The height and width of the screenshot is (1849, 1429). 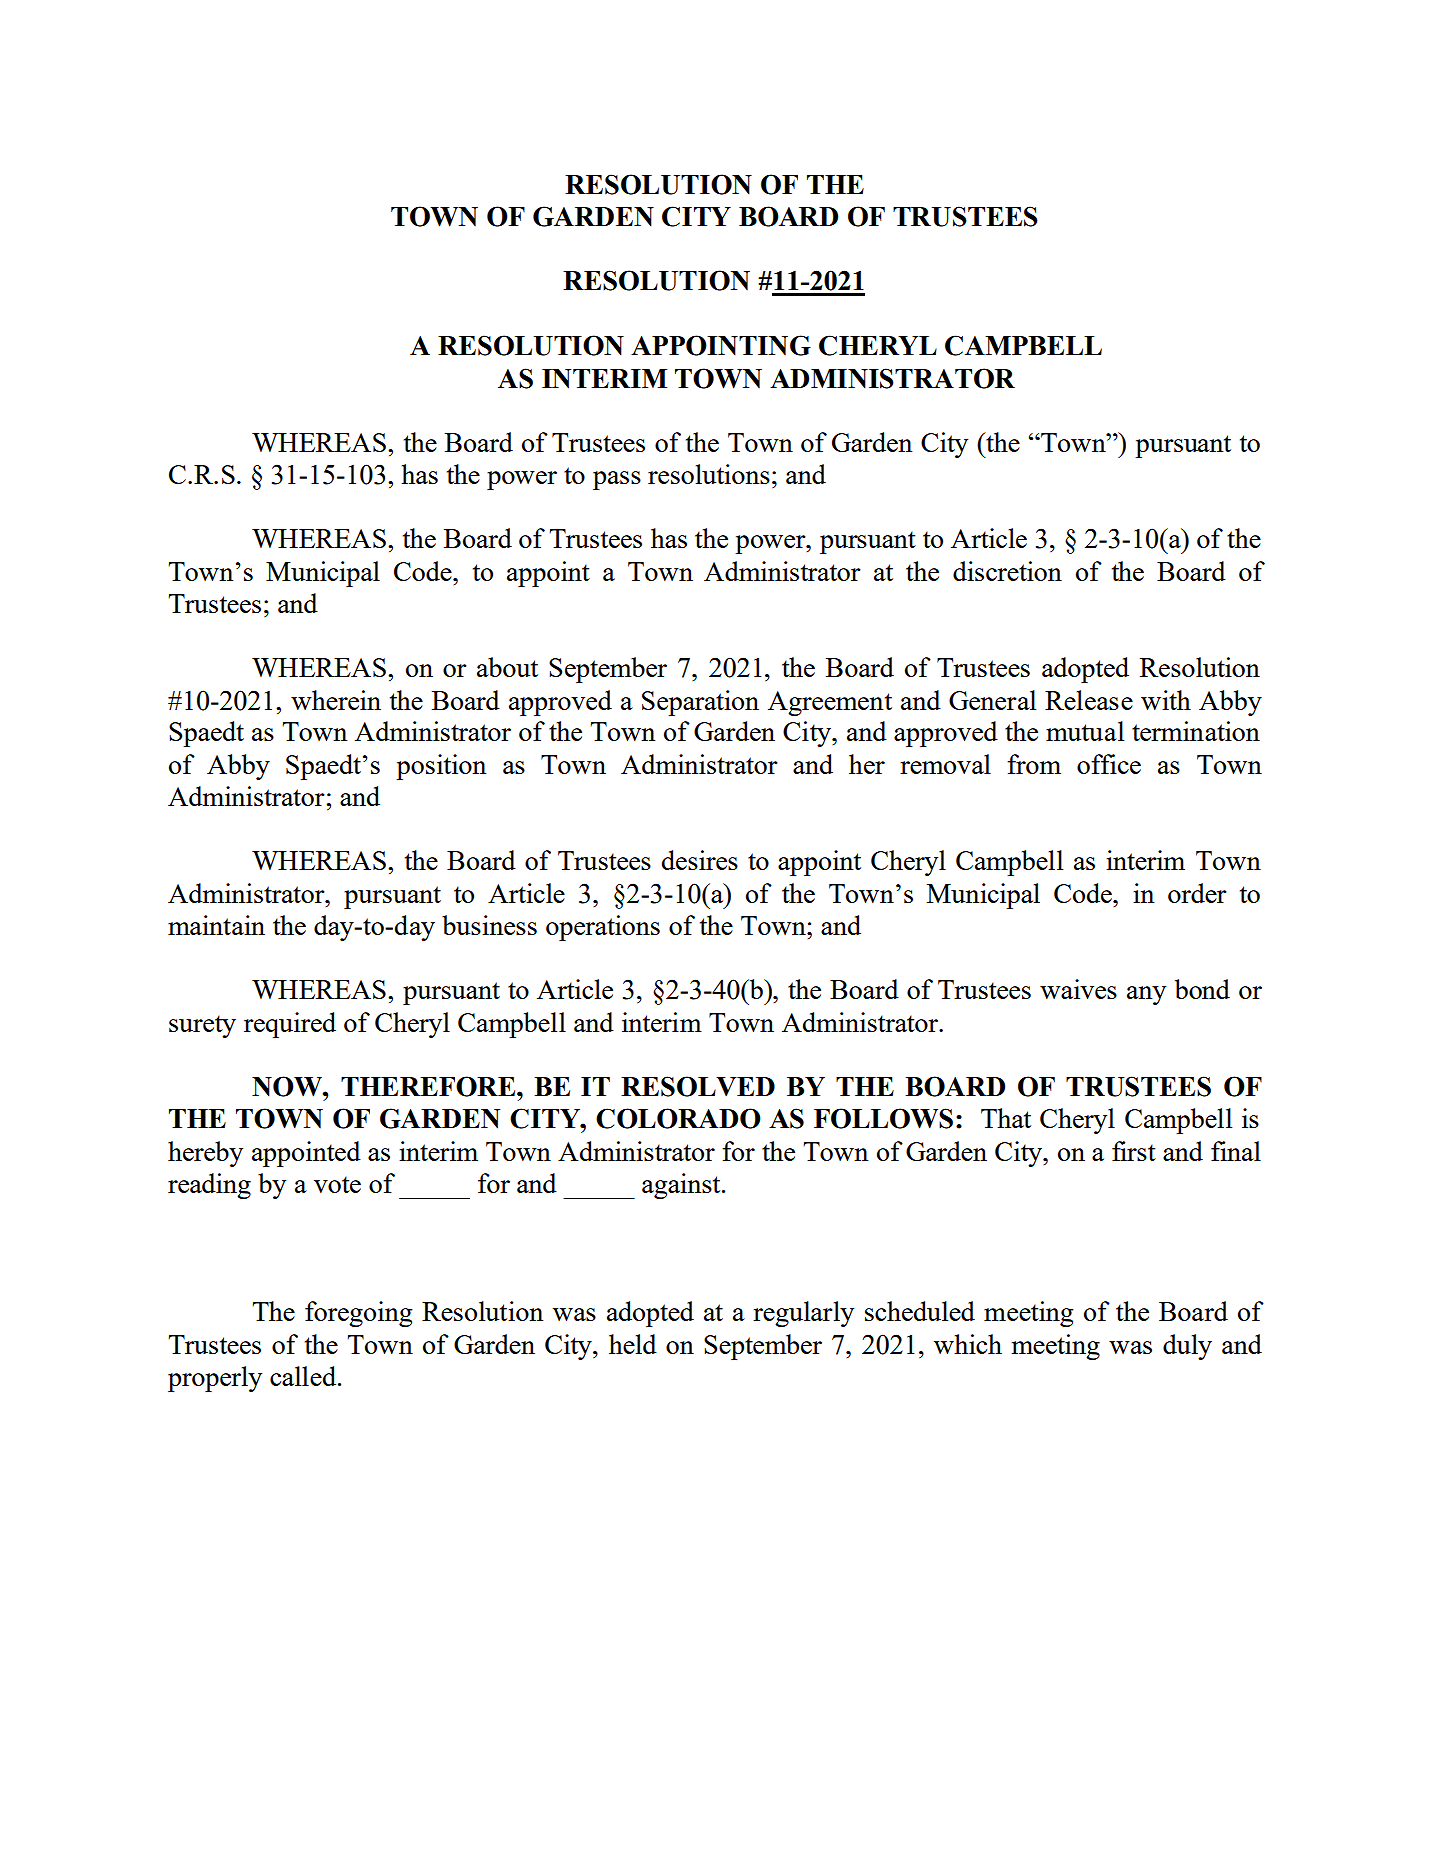 What do you see at coordinates (216, 925) in the screenshot?
I see `maintain` at bounding box center [216, 925].
